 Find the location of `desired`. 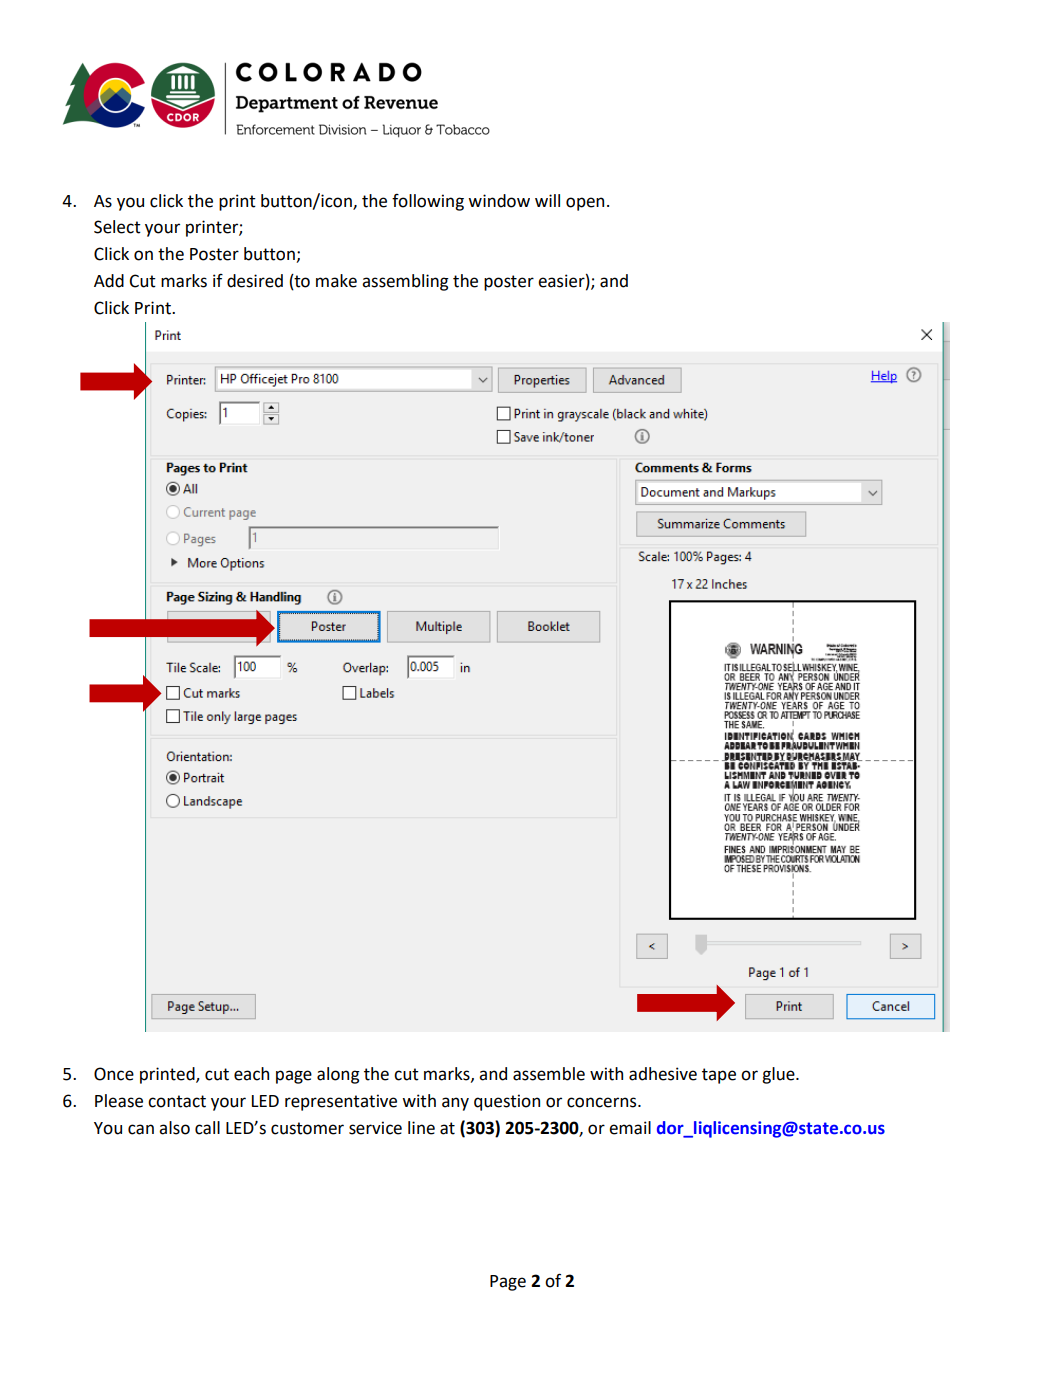

desired is located at coordinates (255, 281).
